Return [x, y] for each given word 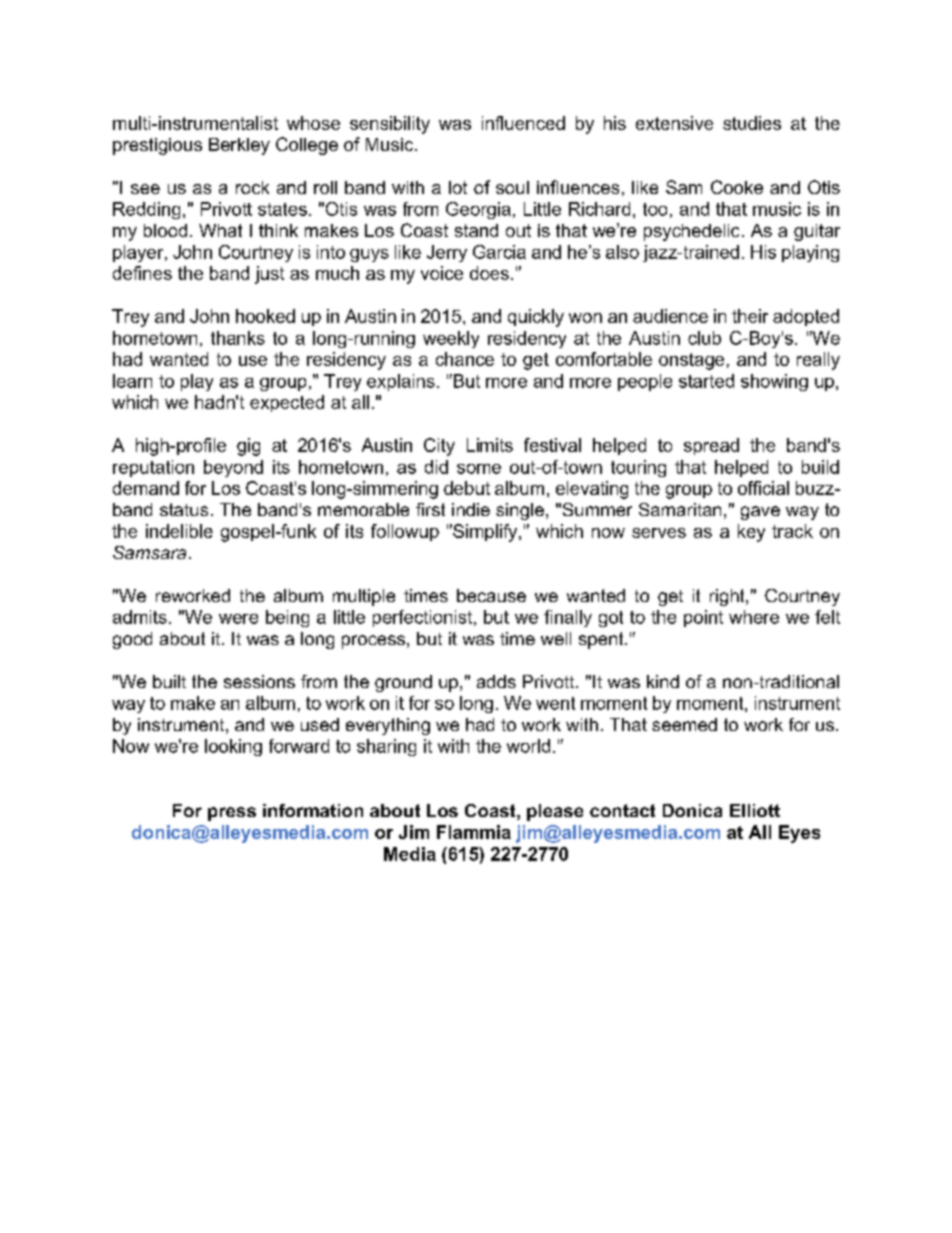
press [232, 814]
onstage [691, 361]
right [728, 597]
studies [752, 123]
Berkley [239, 146]
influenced [523, 123]
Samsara [149, 552]
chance [465, 359]
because [491, 595]
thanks [238, 338]
